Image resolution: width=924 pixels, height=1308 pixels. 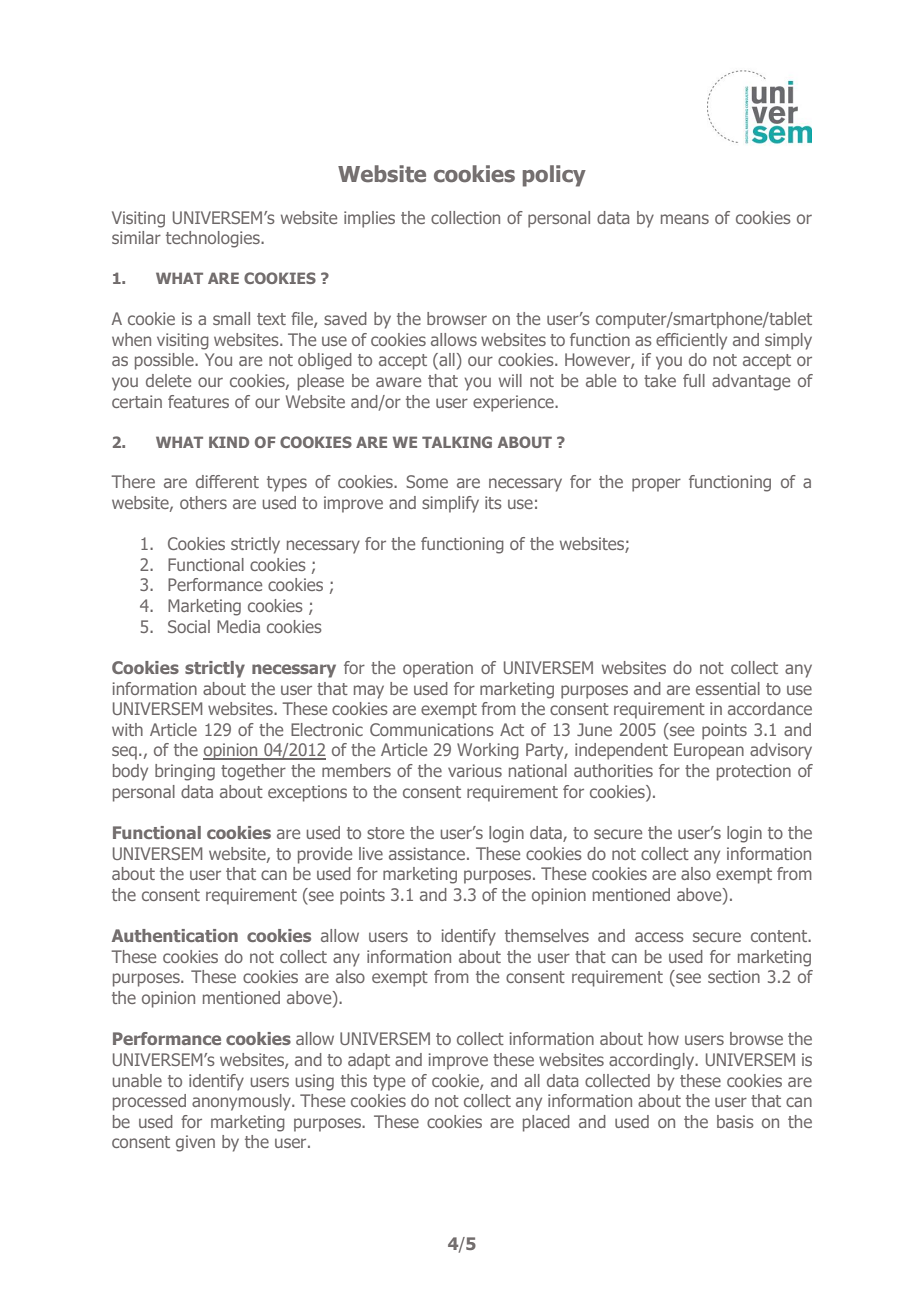 I want to click on Social, so click(x=189, y=626).
